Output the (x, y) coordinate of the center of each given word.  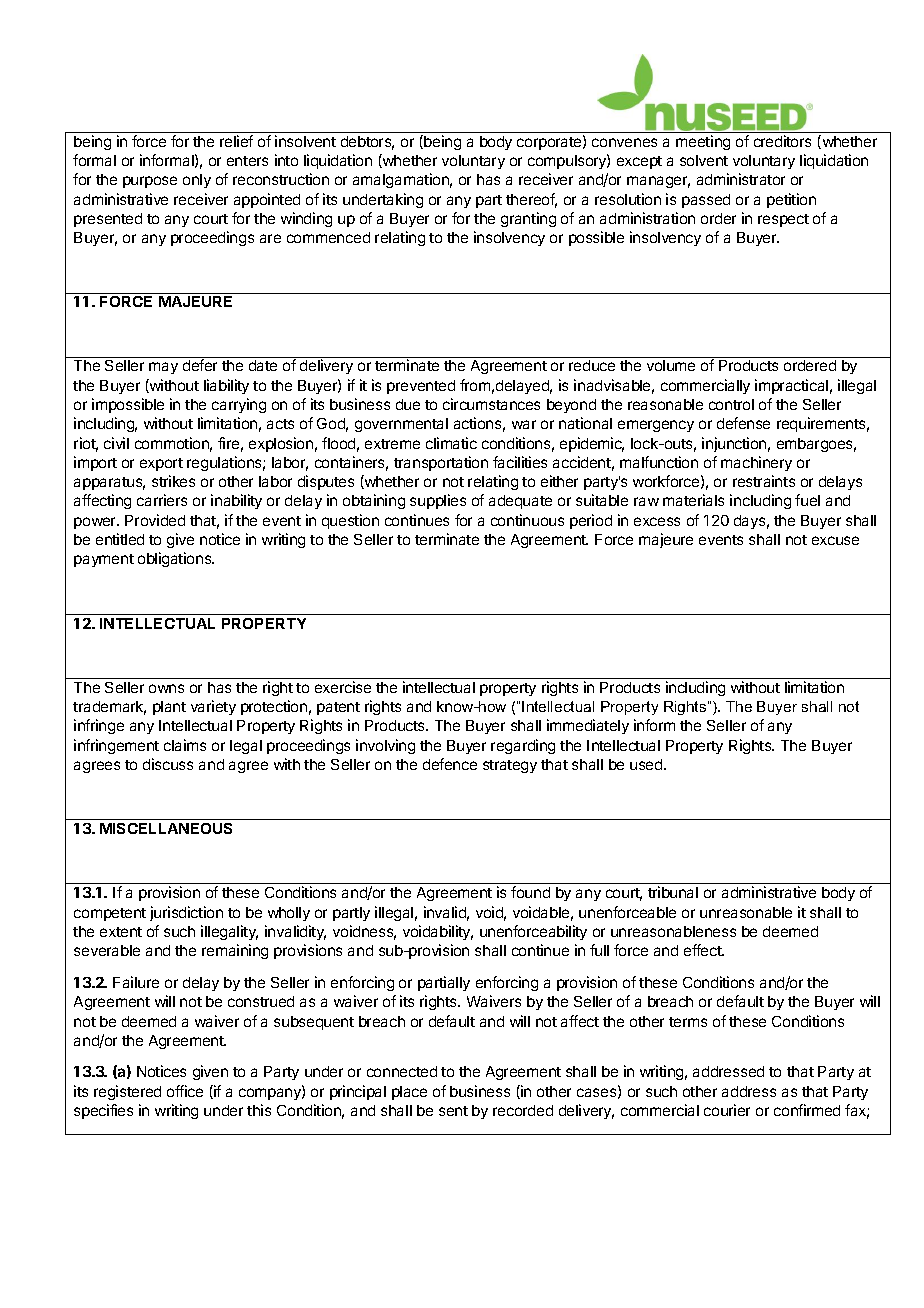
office (185, 1091)
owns (166, 688)
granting (528, 219)
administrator (741, 179)
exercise (343, 687)
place (409, 1093)
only (197, 181)
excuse (835, 540)
